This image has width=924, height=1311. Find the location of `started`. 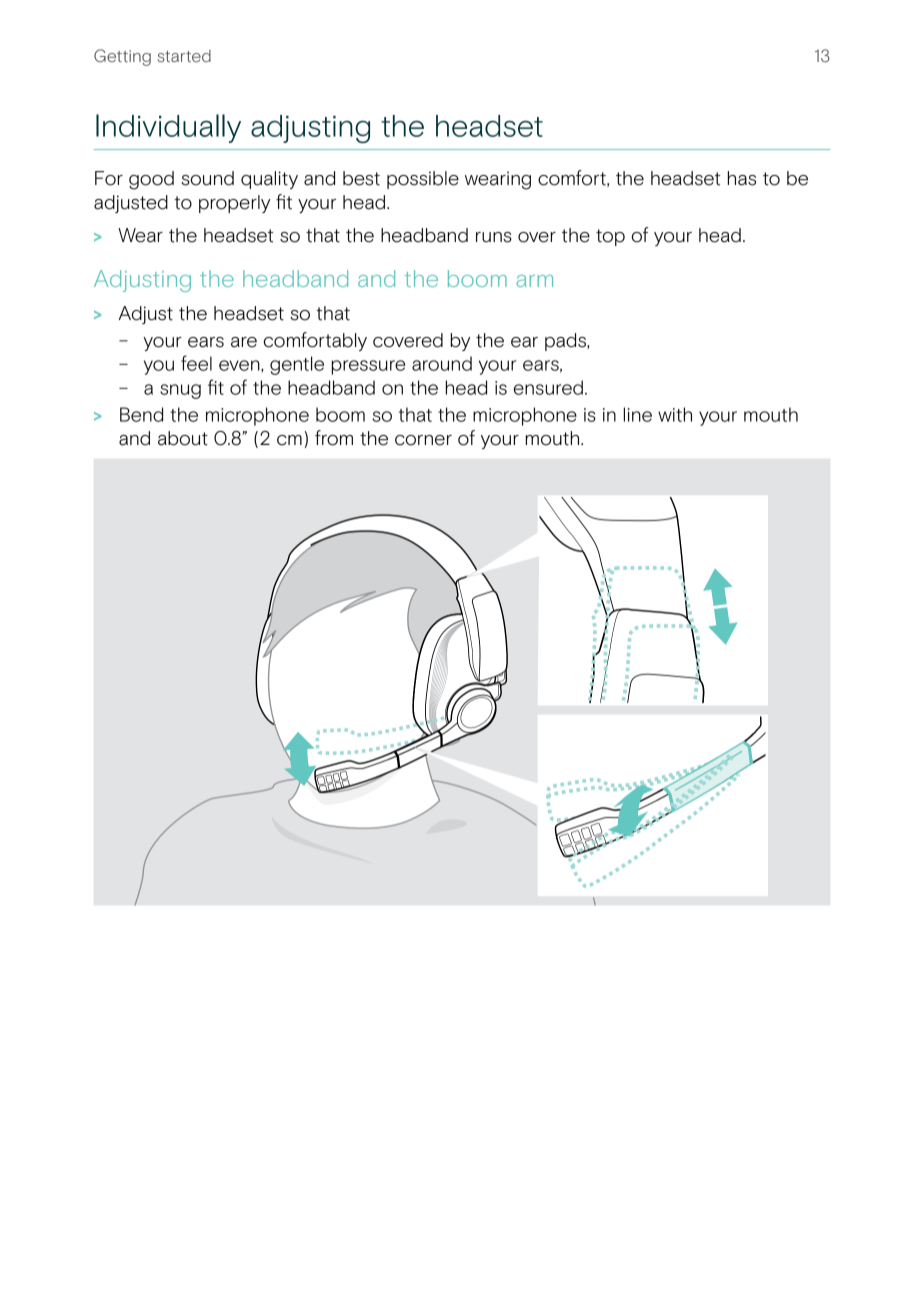

started is located at coordinates (184, 56).
